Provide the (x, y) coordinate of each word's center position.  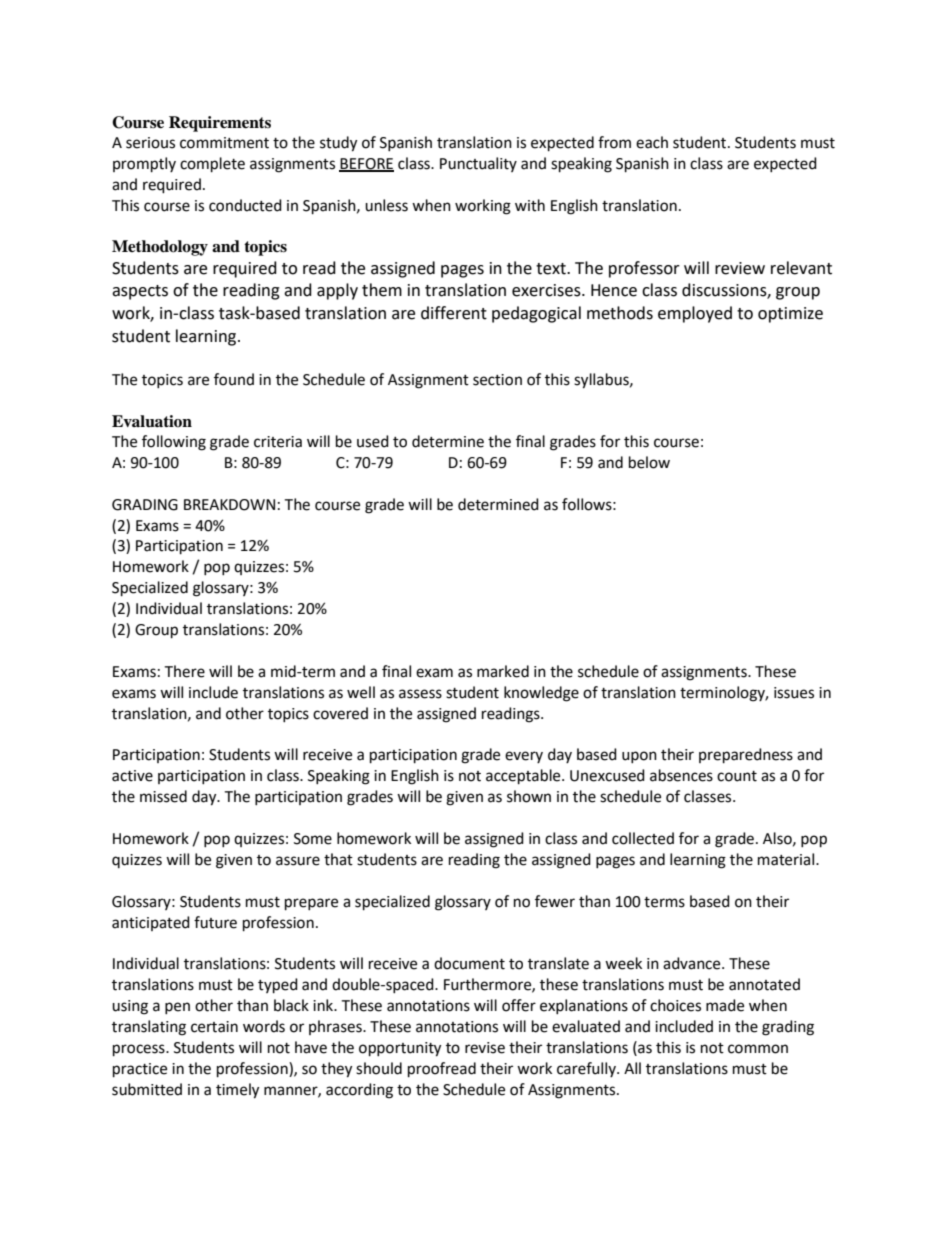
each (652, 142)
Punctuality (478, 164)
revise (485, 1048)
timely (237, 1091)
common (758, 1049)
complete (212, 165)
